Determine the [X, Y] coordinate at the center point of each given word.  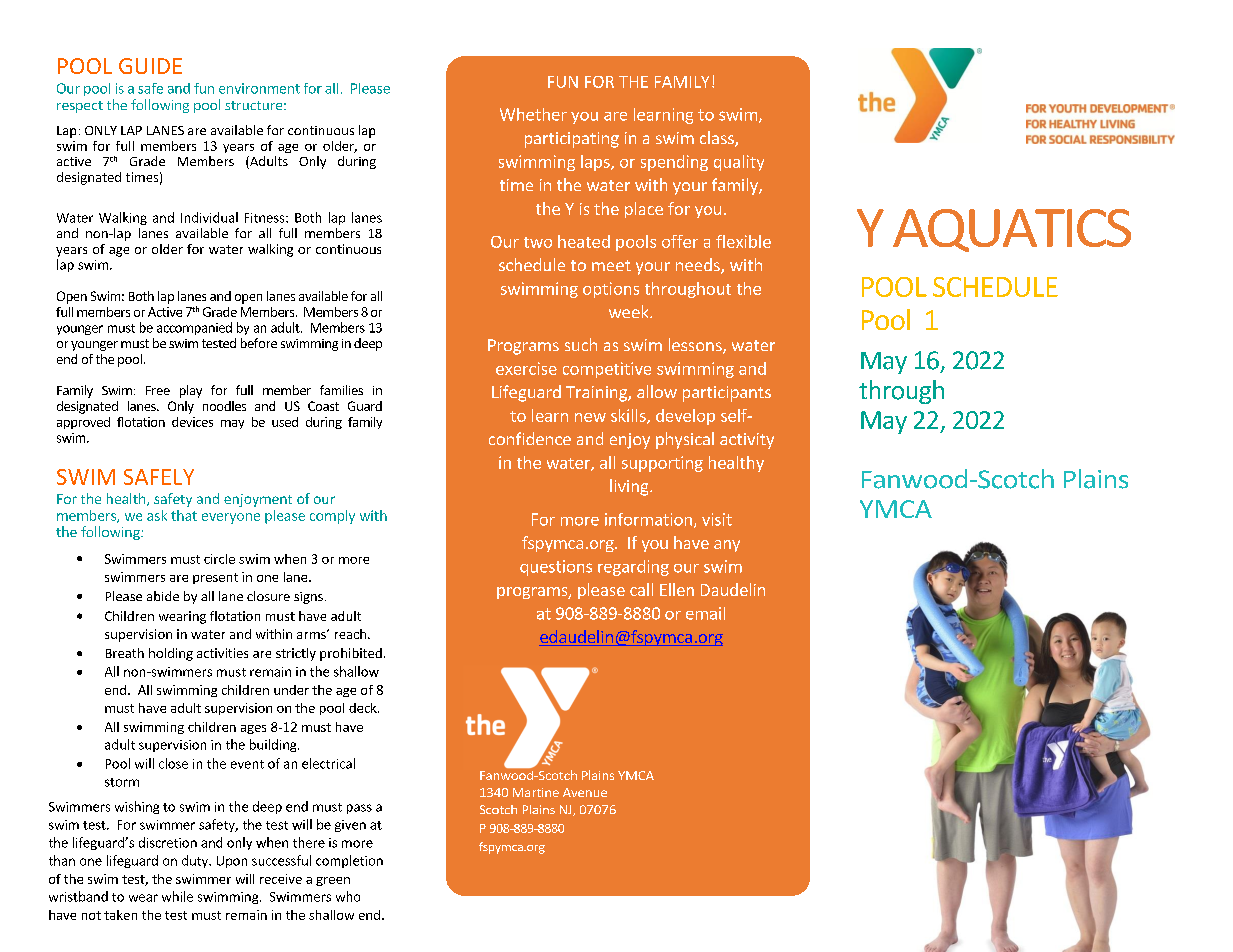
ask [157, 515]
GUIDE [150, 66]
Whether [533, 114]
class [718, 139]
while [177, 896]
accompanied [194, 328]
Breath [125, 653]
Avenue [585, 792]
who [348, 896]
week [630, 311]
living [630, 487]
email [705, 613]
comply [332, 517]
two [538, 242]
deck [364, 708]
